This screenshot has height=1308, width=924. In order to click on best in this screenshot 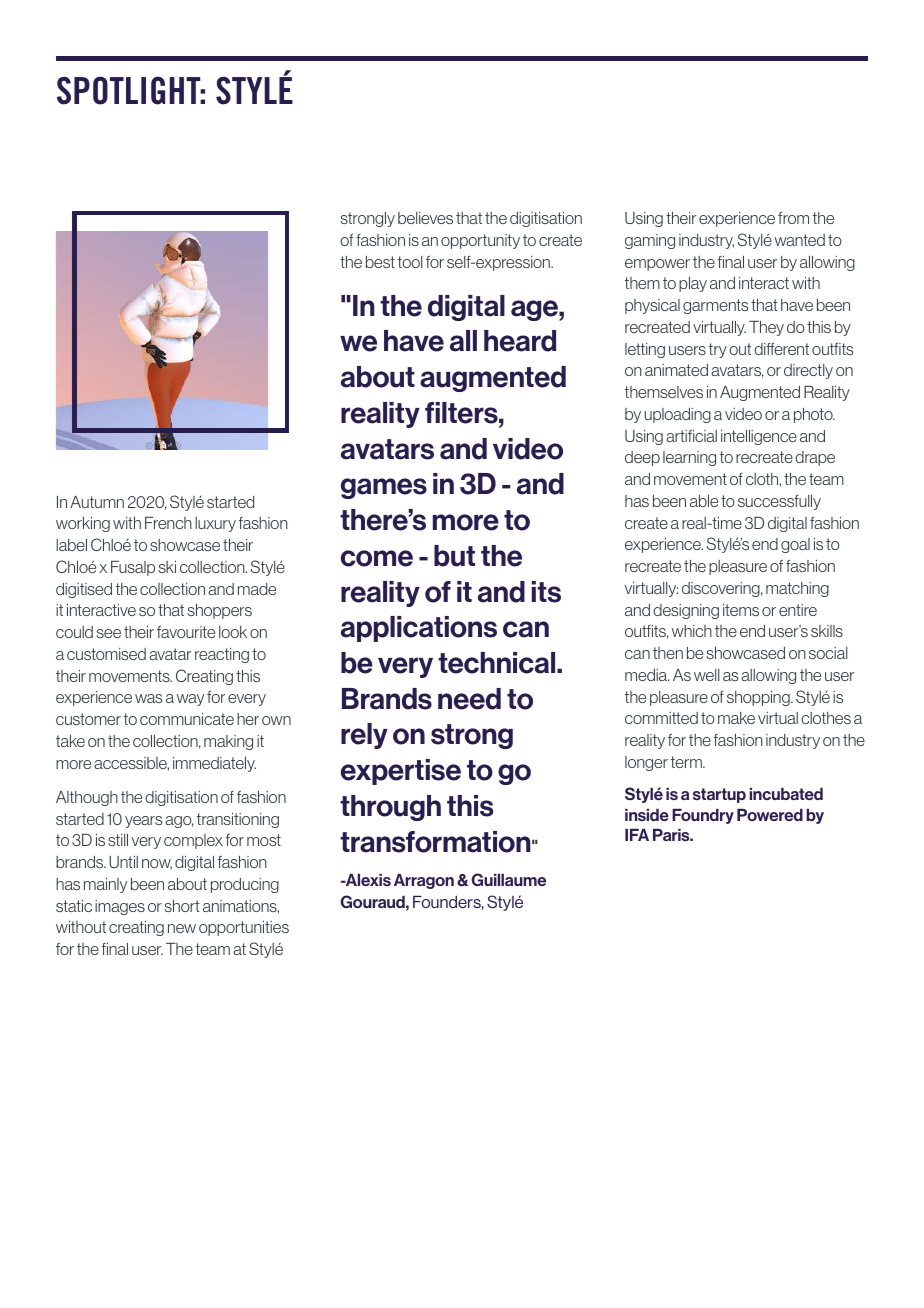, I will do `click(380, 262)`.
